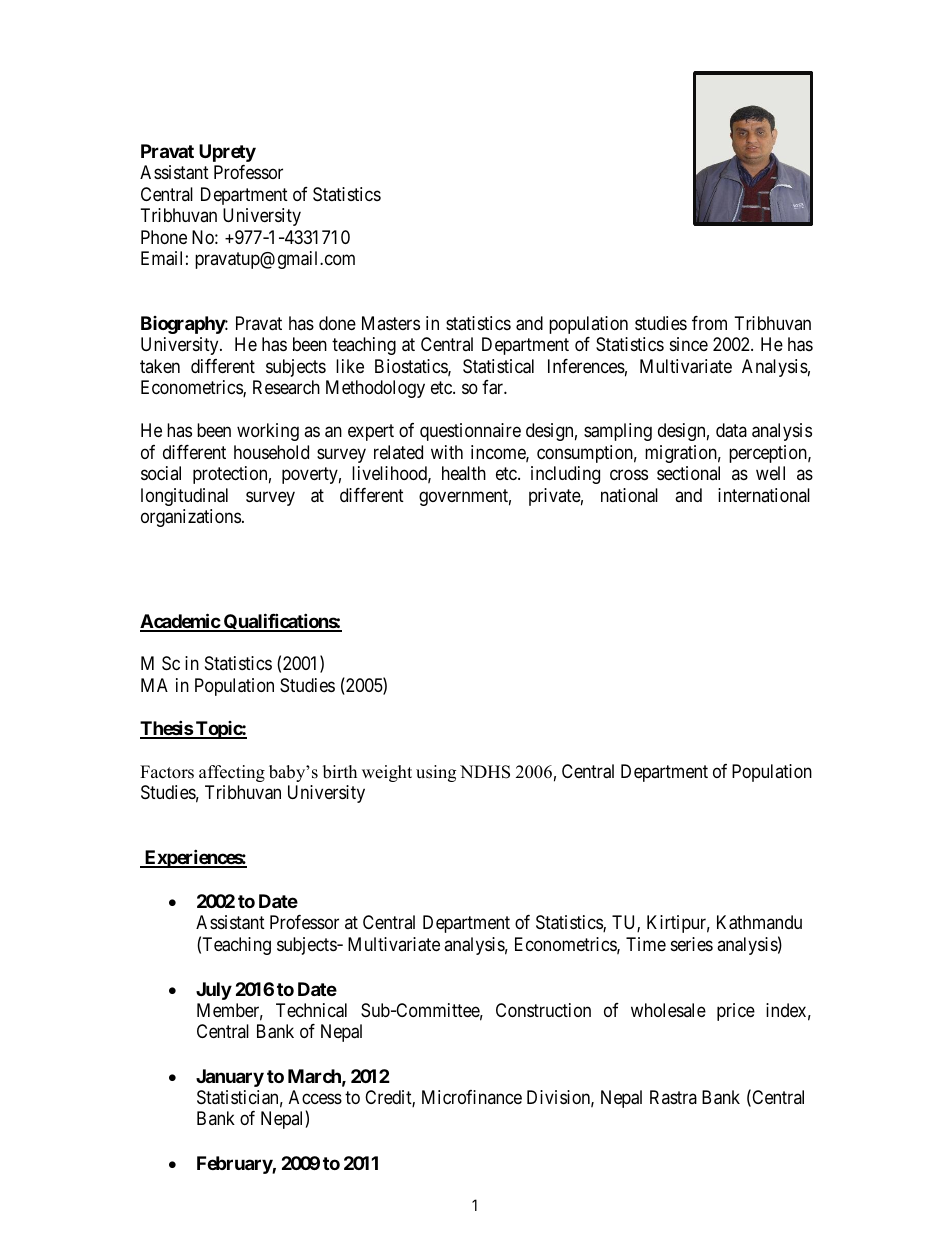 The image size is (952, 1233). I want to click on weight, so click(387, 773).
